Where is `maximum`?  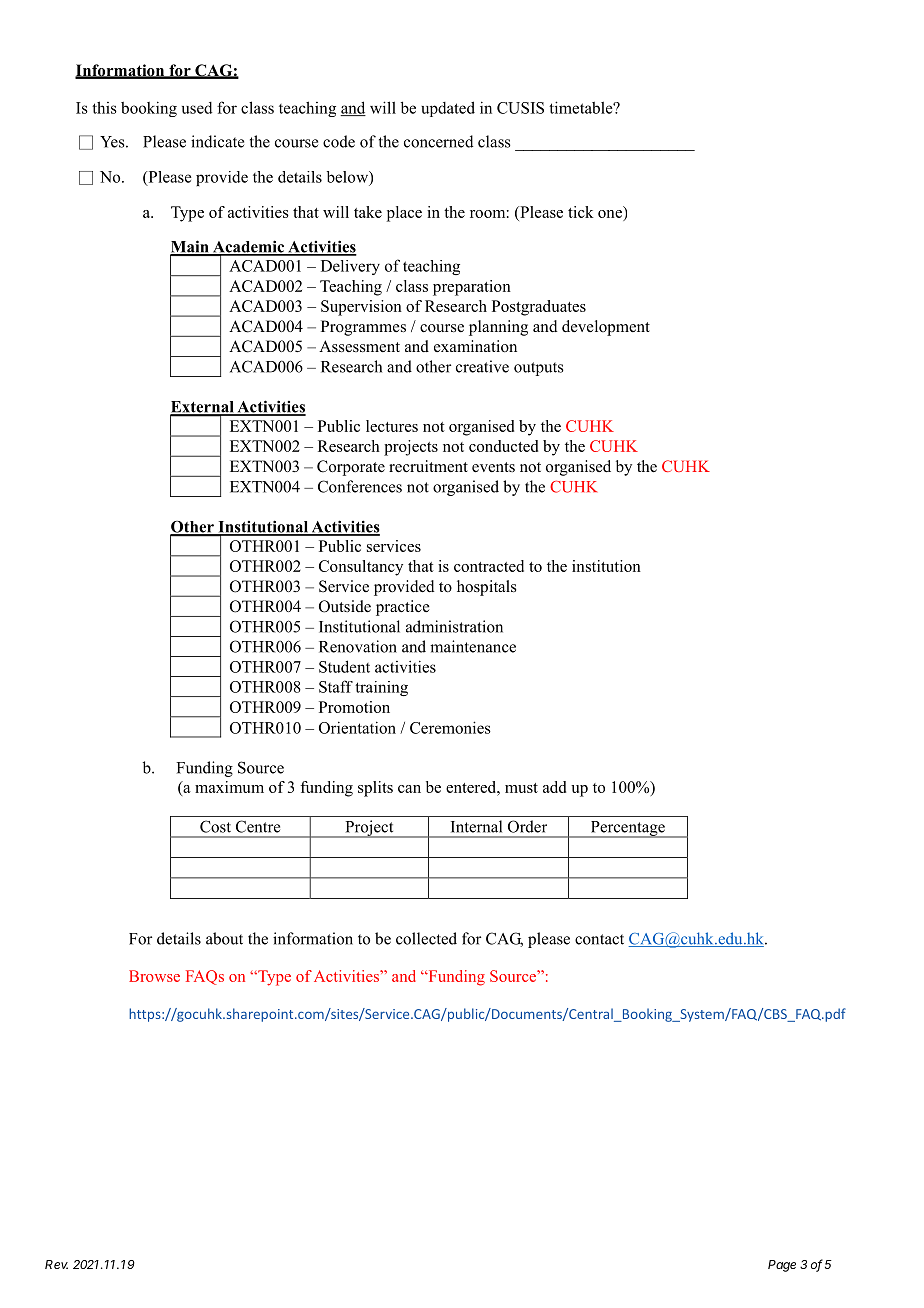
maximum is located at coordinates (229, 787).
